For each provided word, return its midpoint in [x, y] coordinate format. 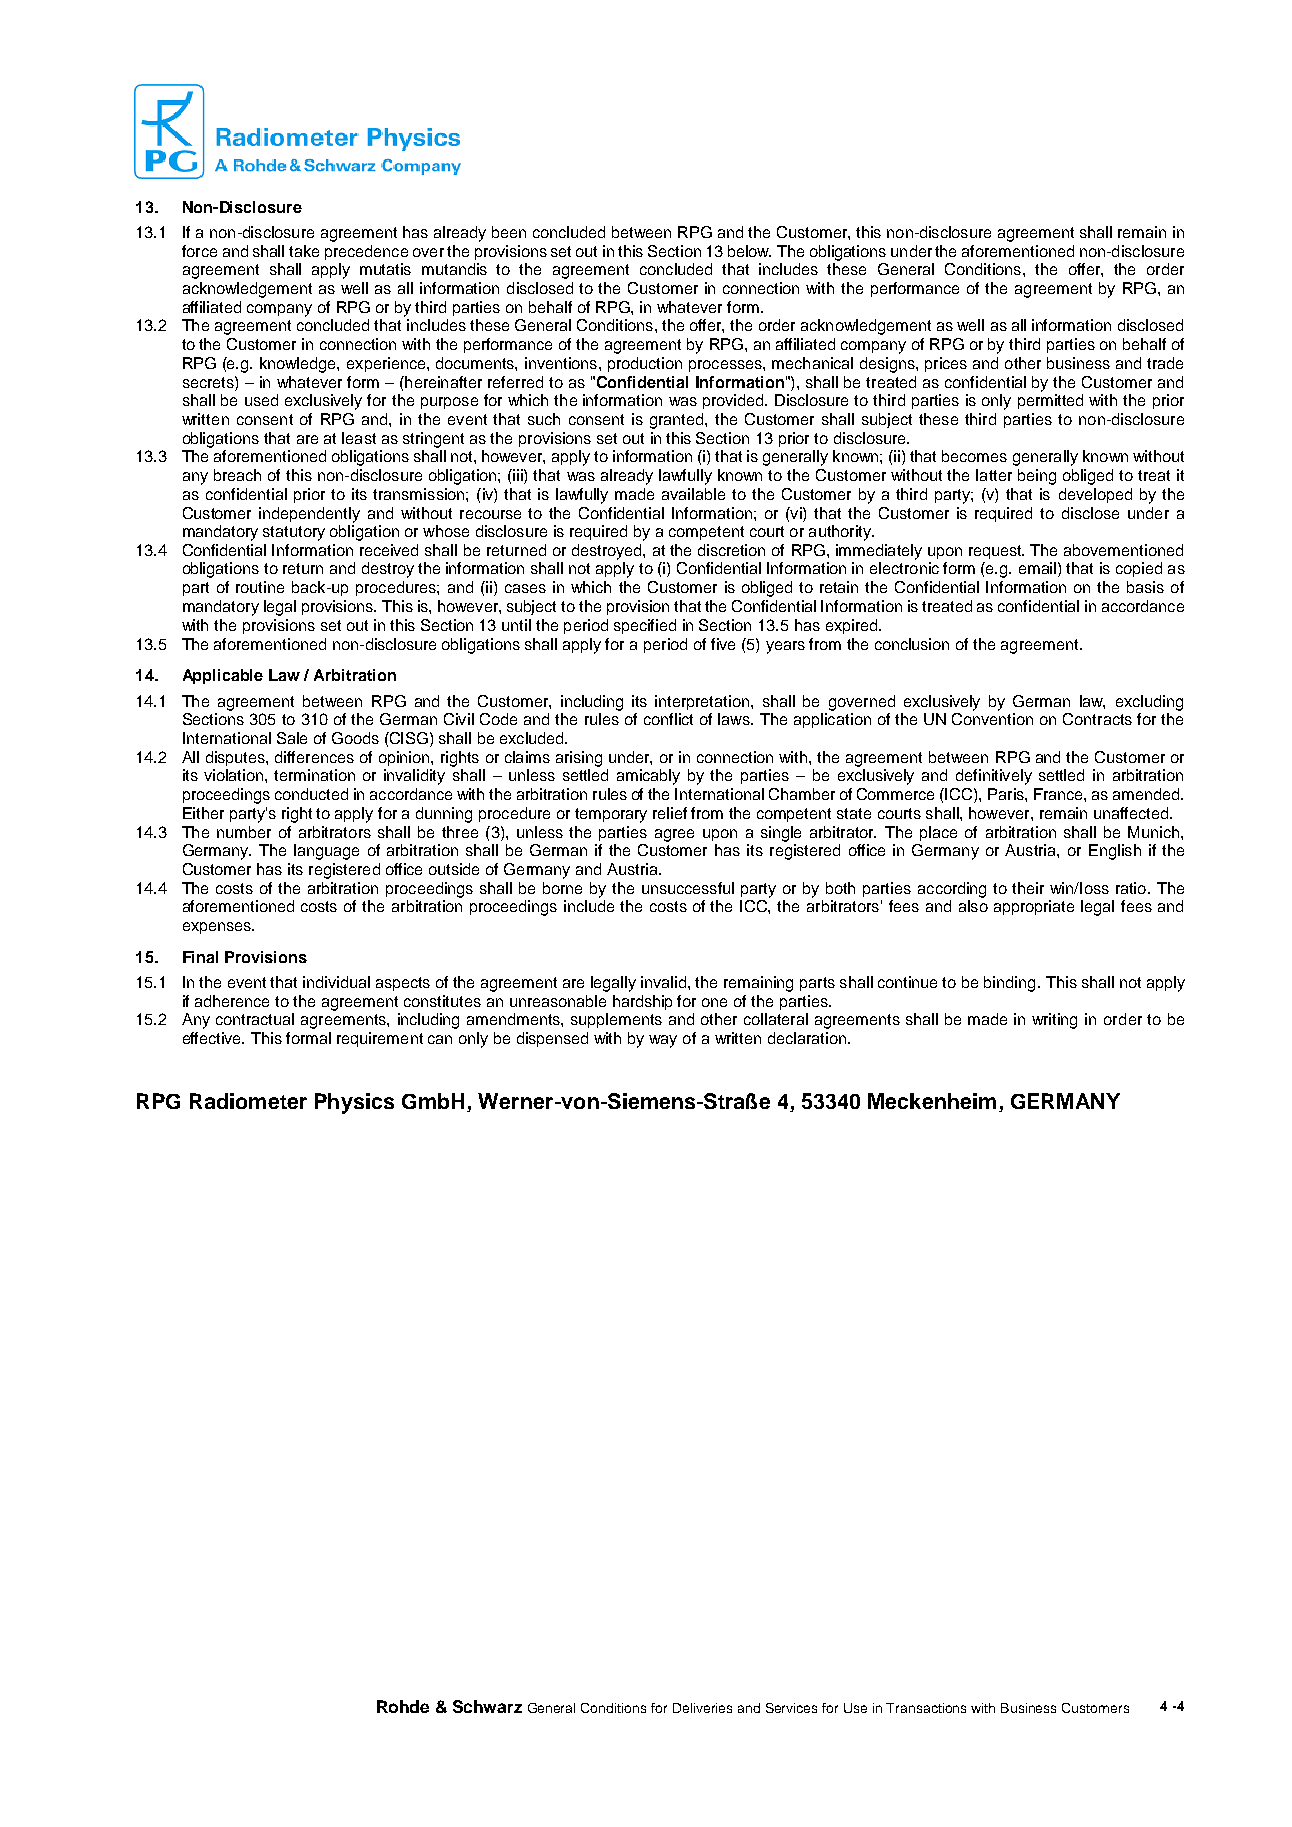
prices [946, 364]
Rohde [403, 1706]
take [304, 251]
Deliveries [702, 1708]
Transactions [926, 1708]
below [749, 251]
